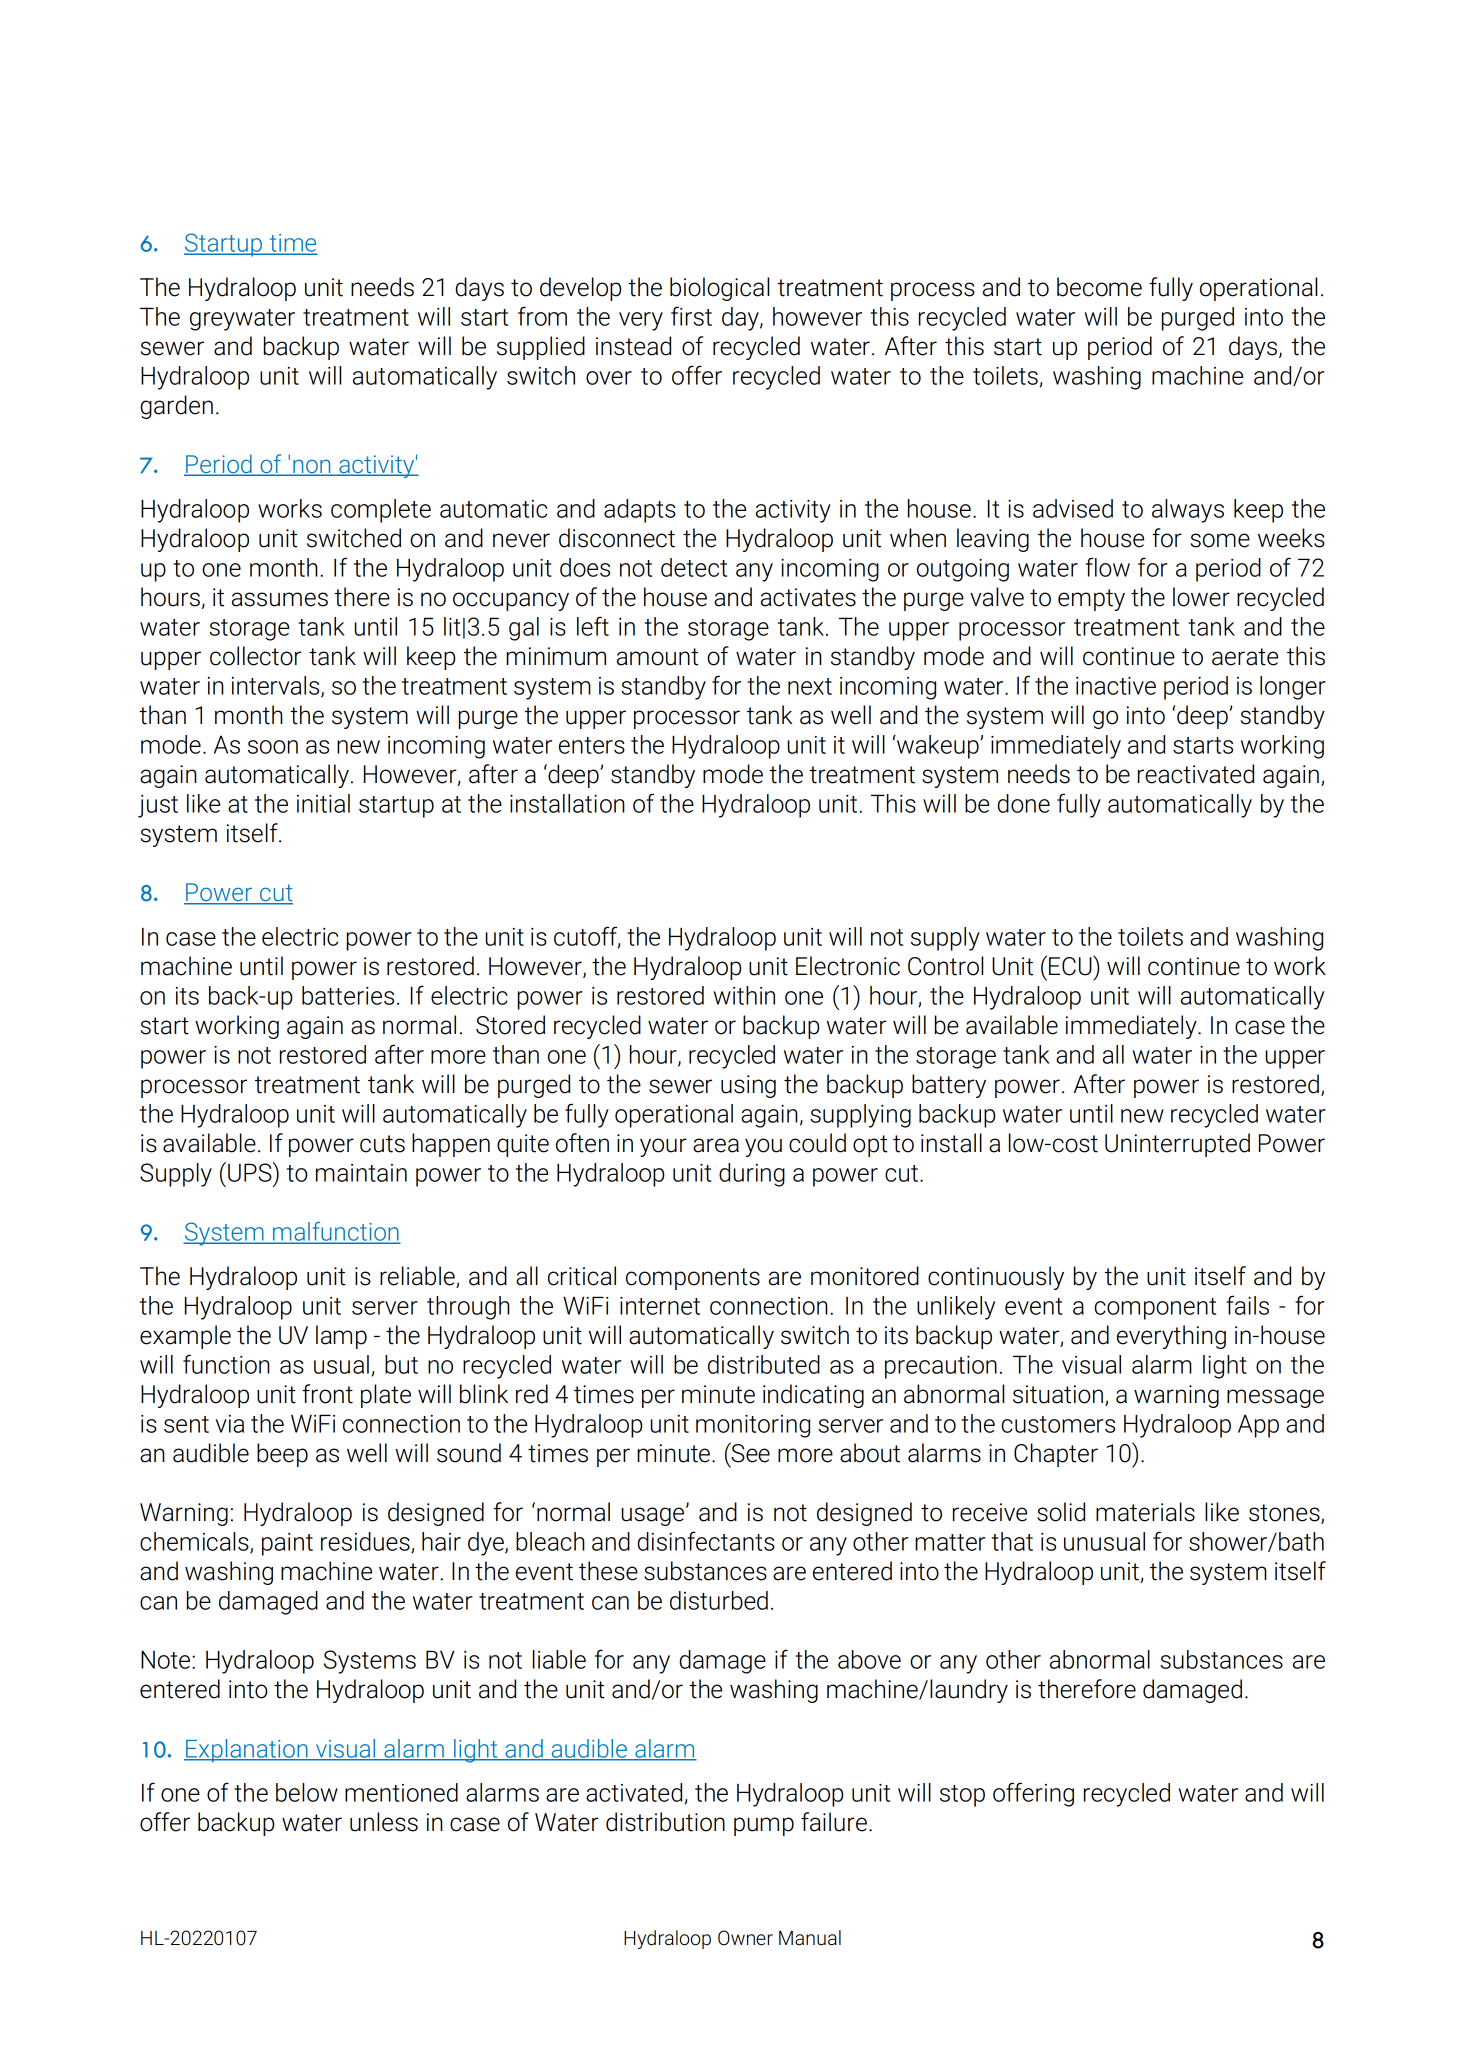 The width and height of the page is (1464, 2071). What do you see at coordinates (745, 1938) in the page?
I see `Owner` at bounding box center [745, 1938].
